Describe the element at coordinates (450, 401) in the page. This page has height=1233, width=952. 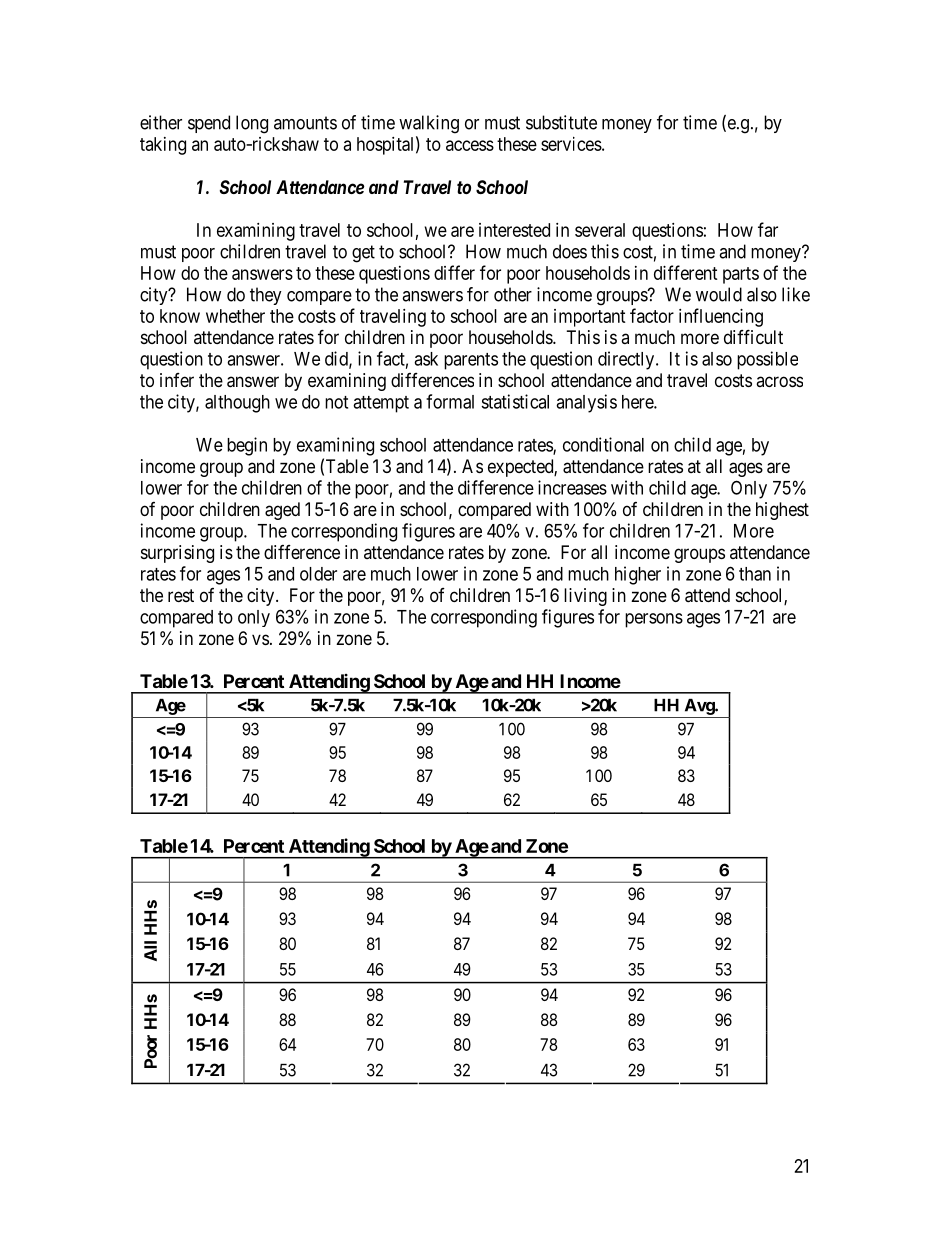
I see `formal` at that location.
